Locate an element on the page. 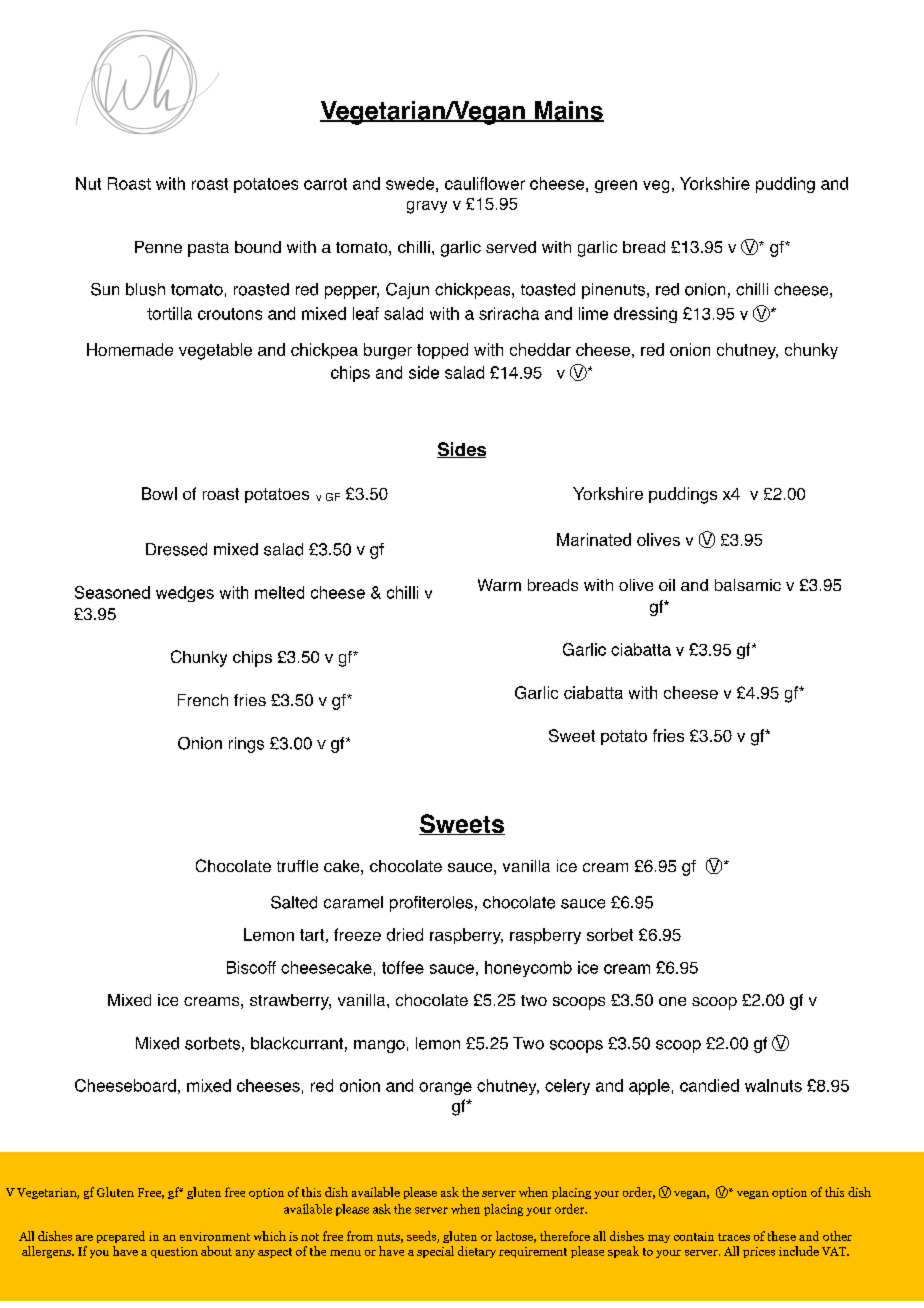  green is located at coordinates (616, 186).
